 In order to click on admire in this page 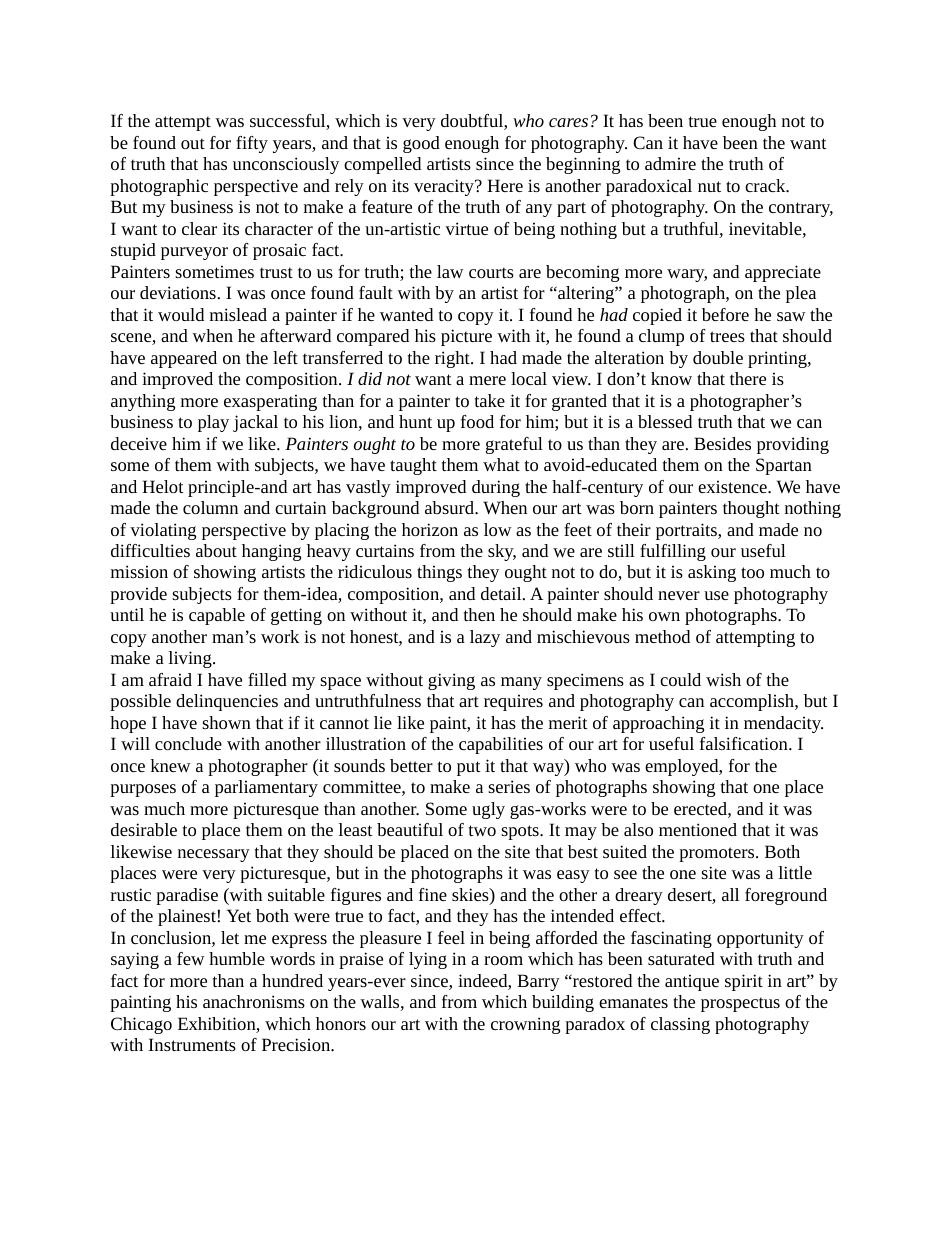, I will do `click(670, 163)`.
